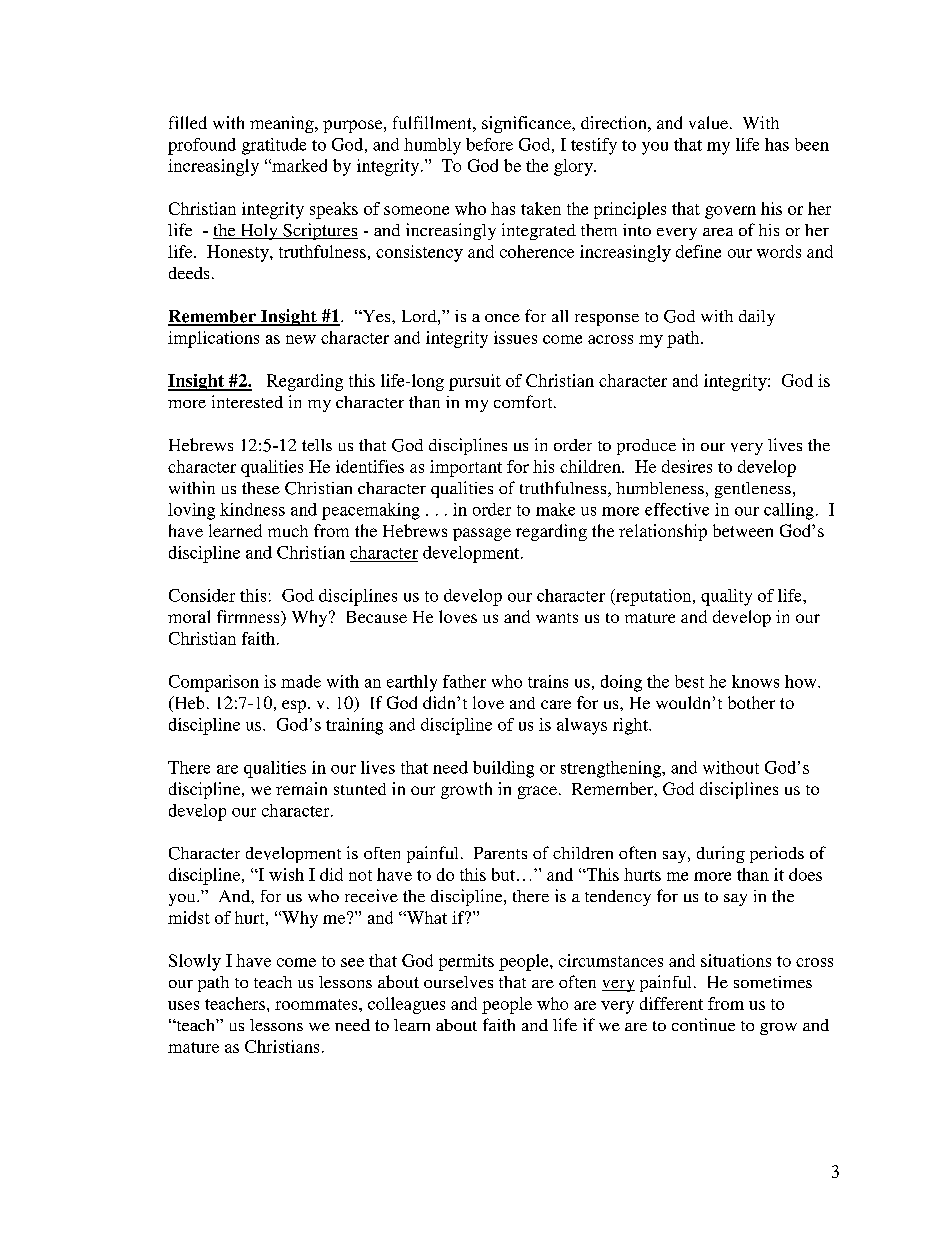  What do you see at coordinates (687, 466) in the screenshot?
I see `desires` at bounding box center [687, 466].
